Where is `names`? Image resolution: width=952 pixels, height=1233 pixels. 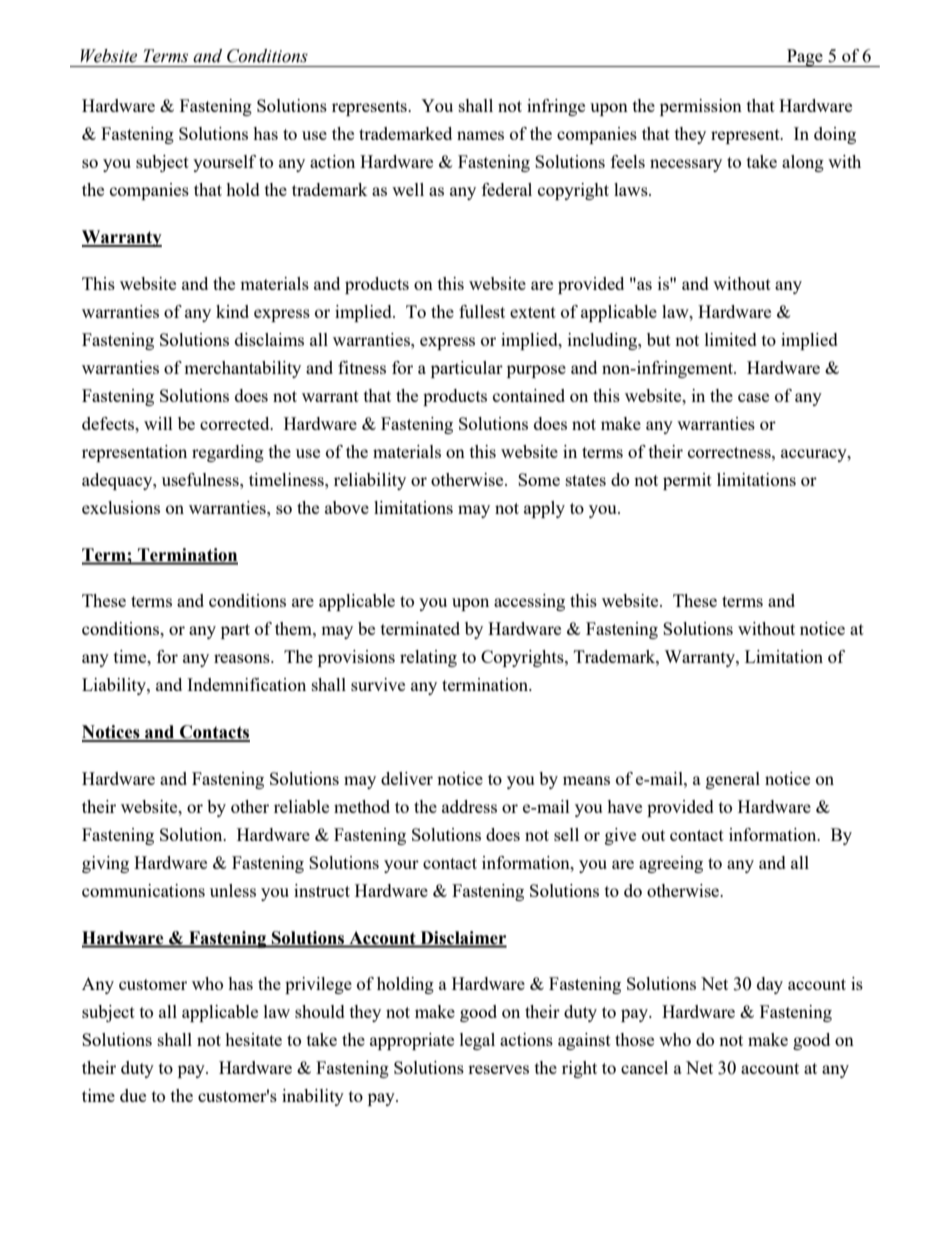 names is located at coordinates (480, 135).
